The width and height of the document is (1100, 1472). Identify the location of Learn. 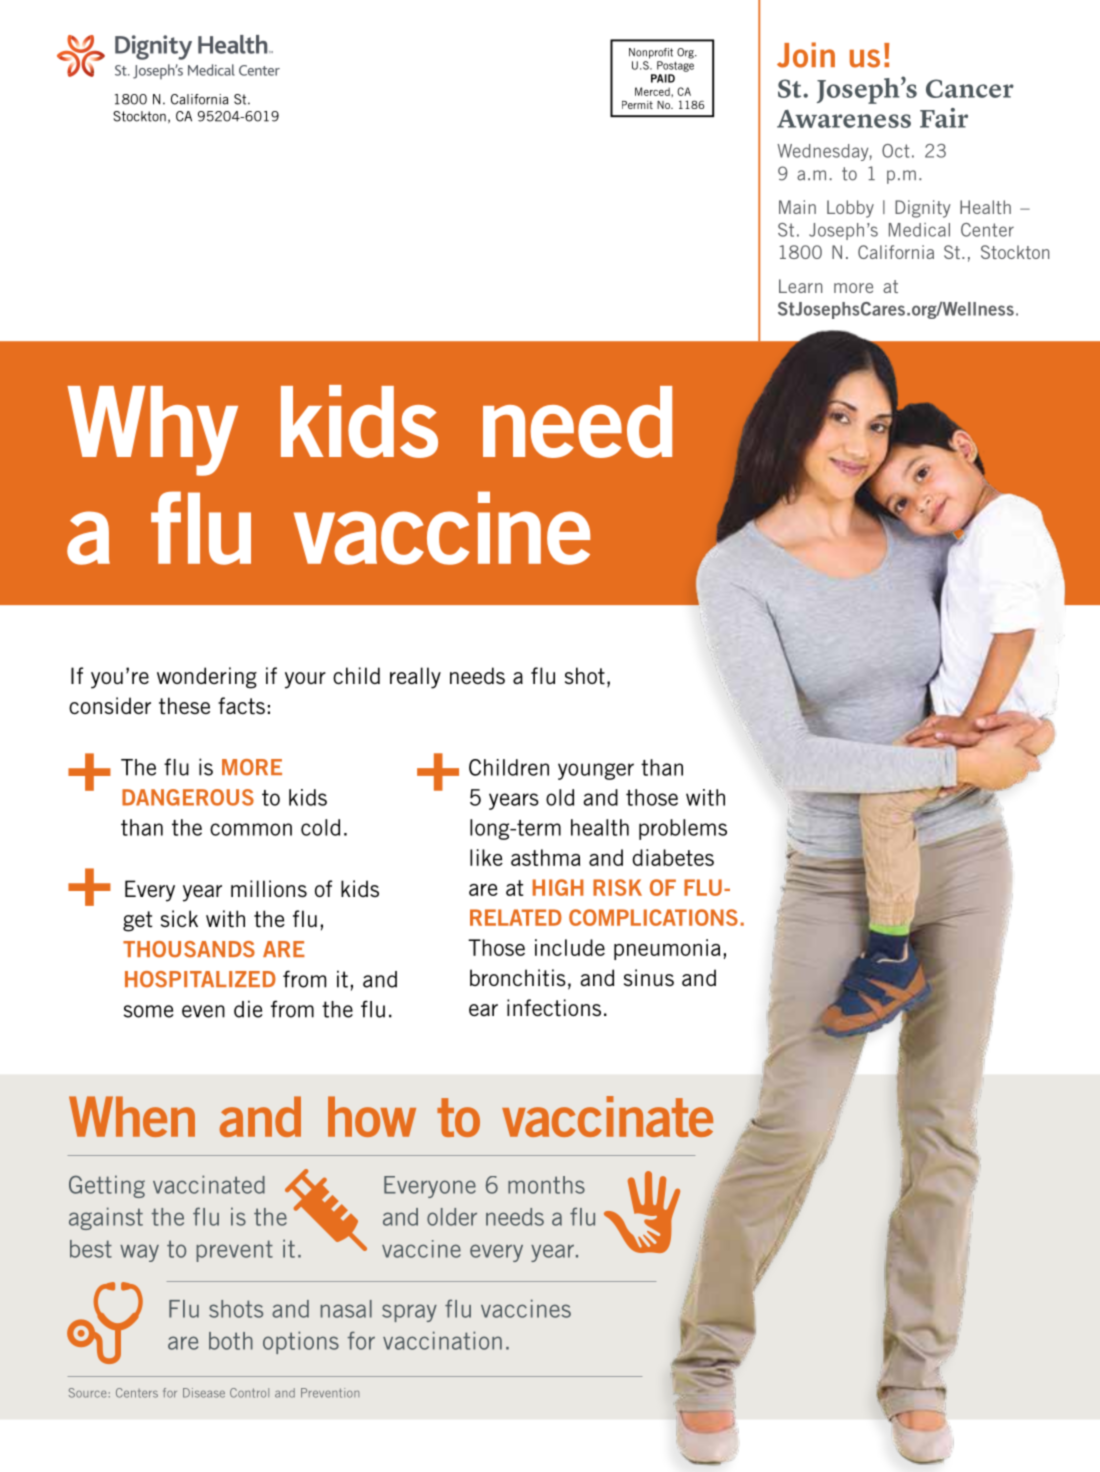
(800, 286).
